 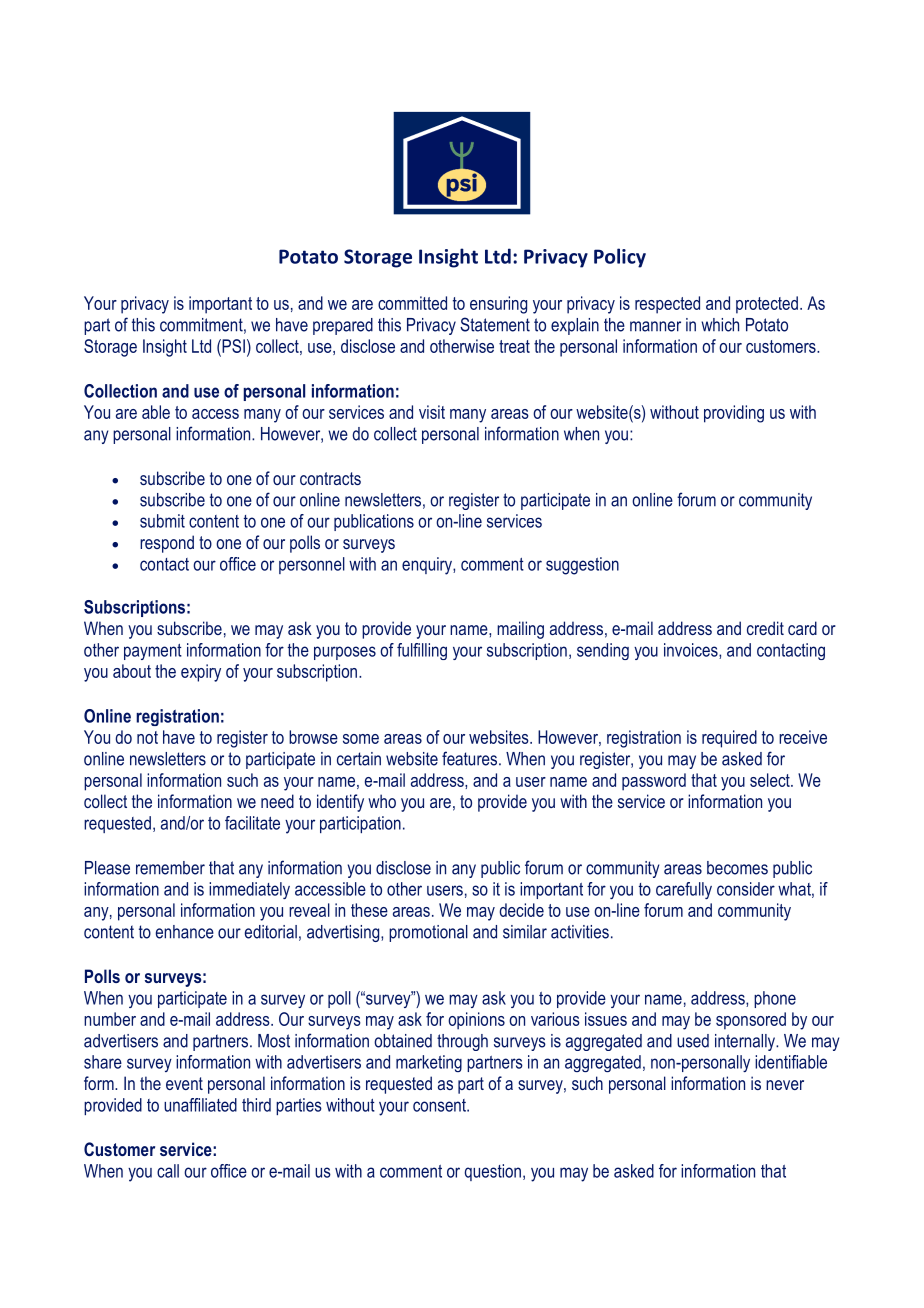 I want to click on becomes, so click(x=737, y=868).
